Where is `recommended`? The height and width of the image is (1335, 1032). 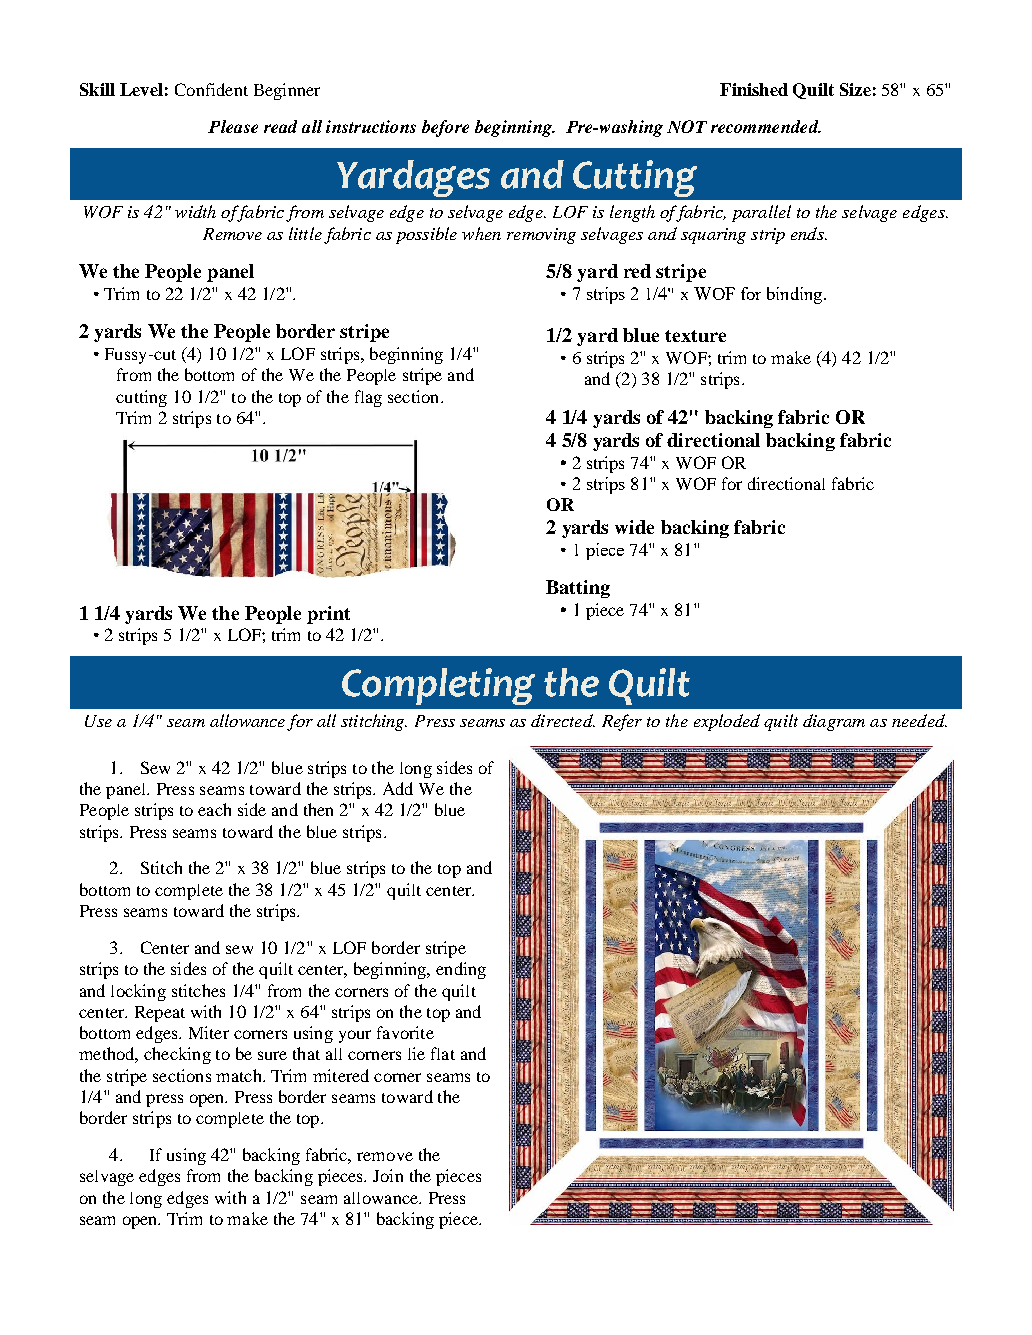 recommended is located at coordinates (766, 126).
